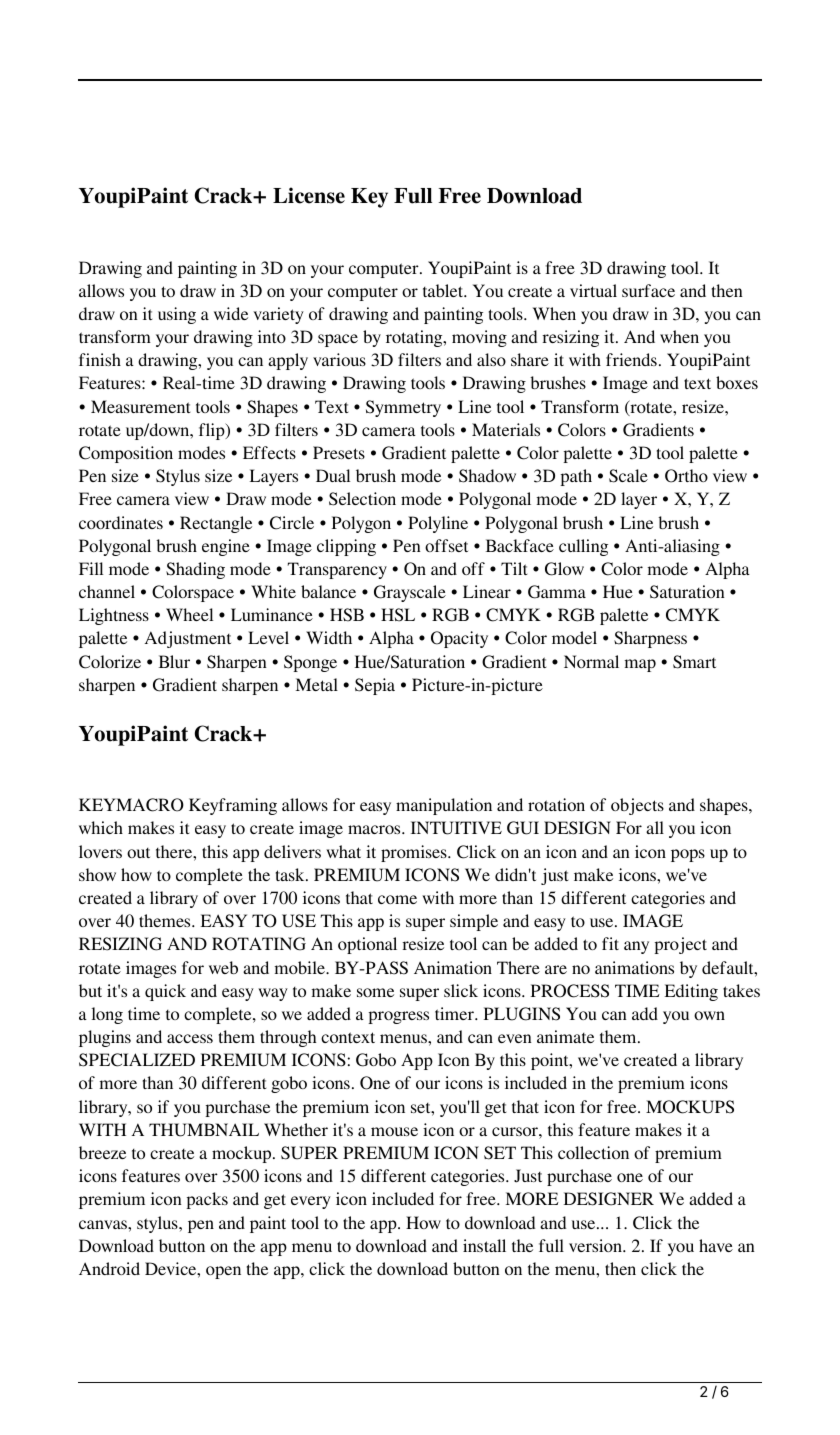 This image has width=840, height=1435. I want to click on packs, so click(207, 1200).
